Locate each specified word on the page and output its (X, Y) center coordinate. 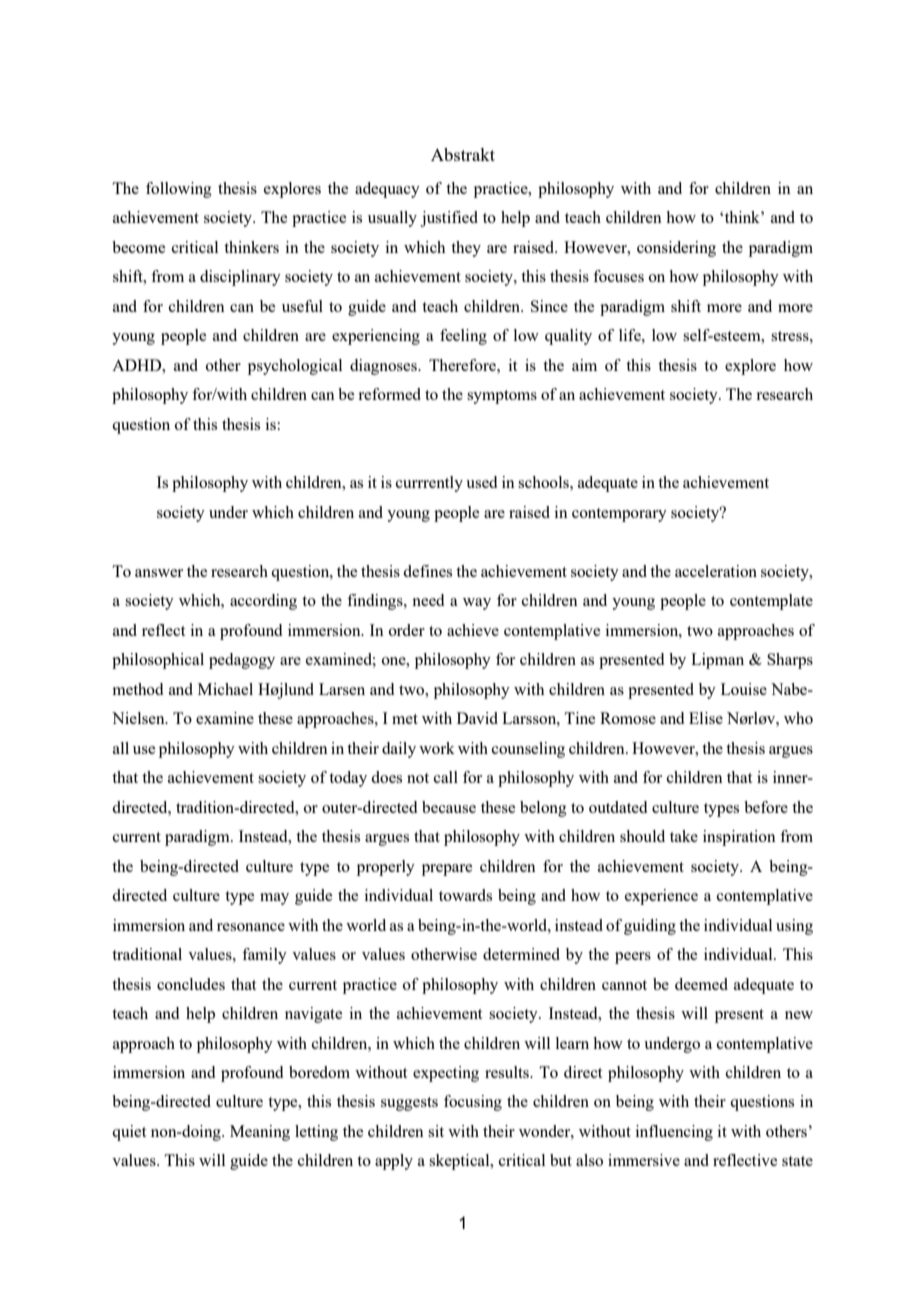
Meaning (260, 1133)
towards (465, 895)
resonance (251, 927)
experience (661, 897)
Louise (744, 689)
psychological (295, 367)
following (179, 190)
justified (449, 219)
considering (676, 249)
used (481, 482)
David (477, 718)
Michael (225, 689)
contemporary (619, 515)
